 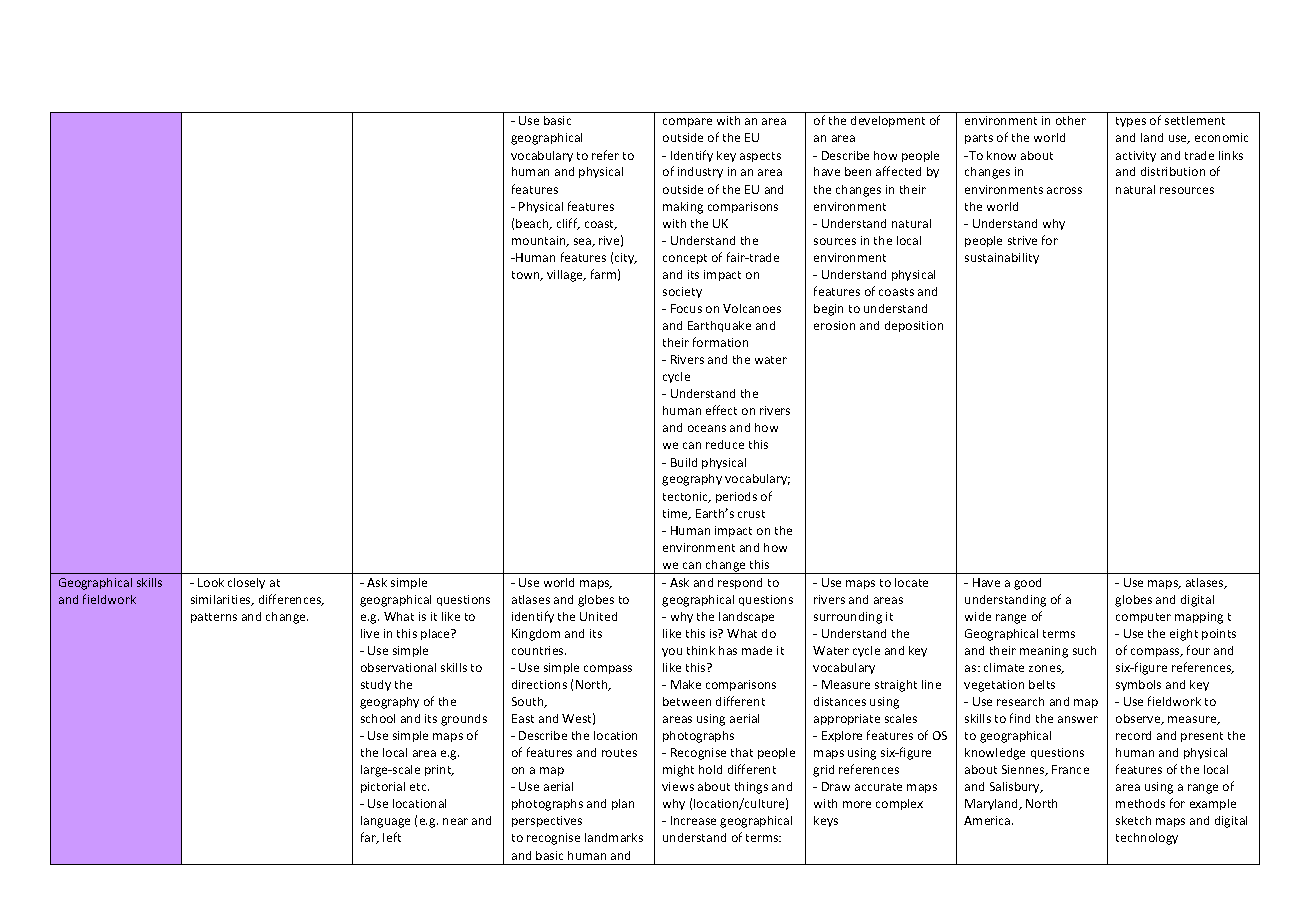 I want to click on closely, so click(x=246, y=583).
